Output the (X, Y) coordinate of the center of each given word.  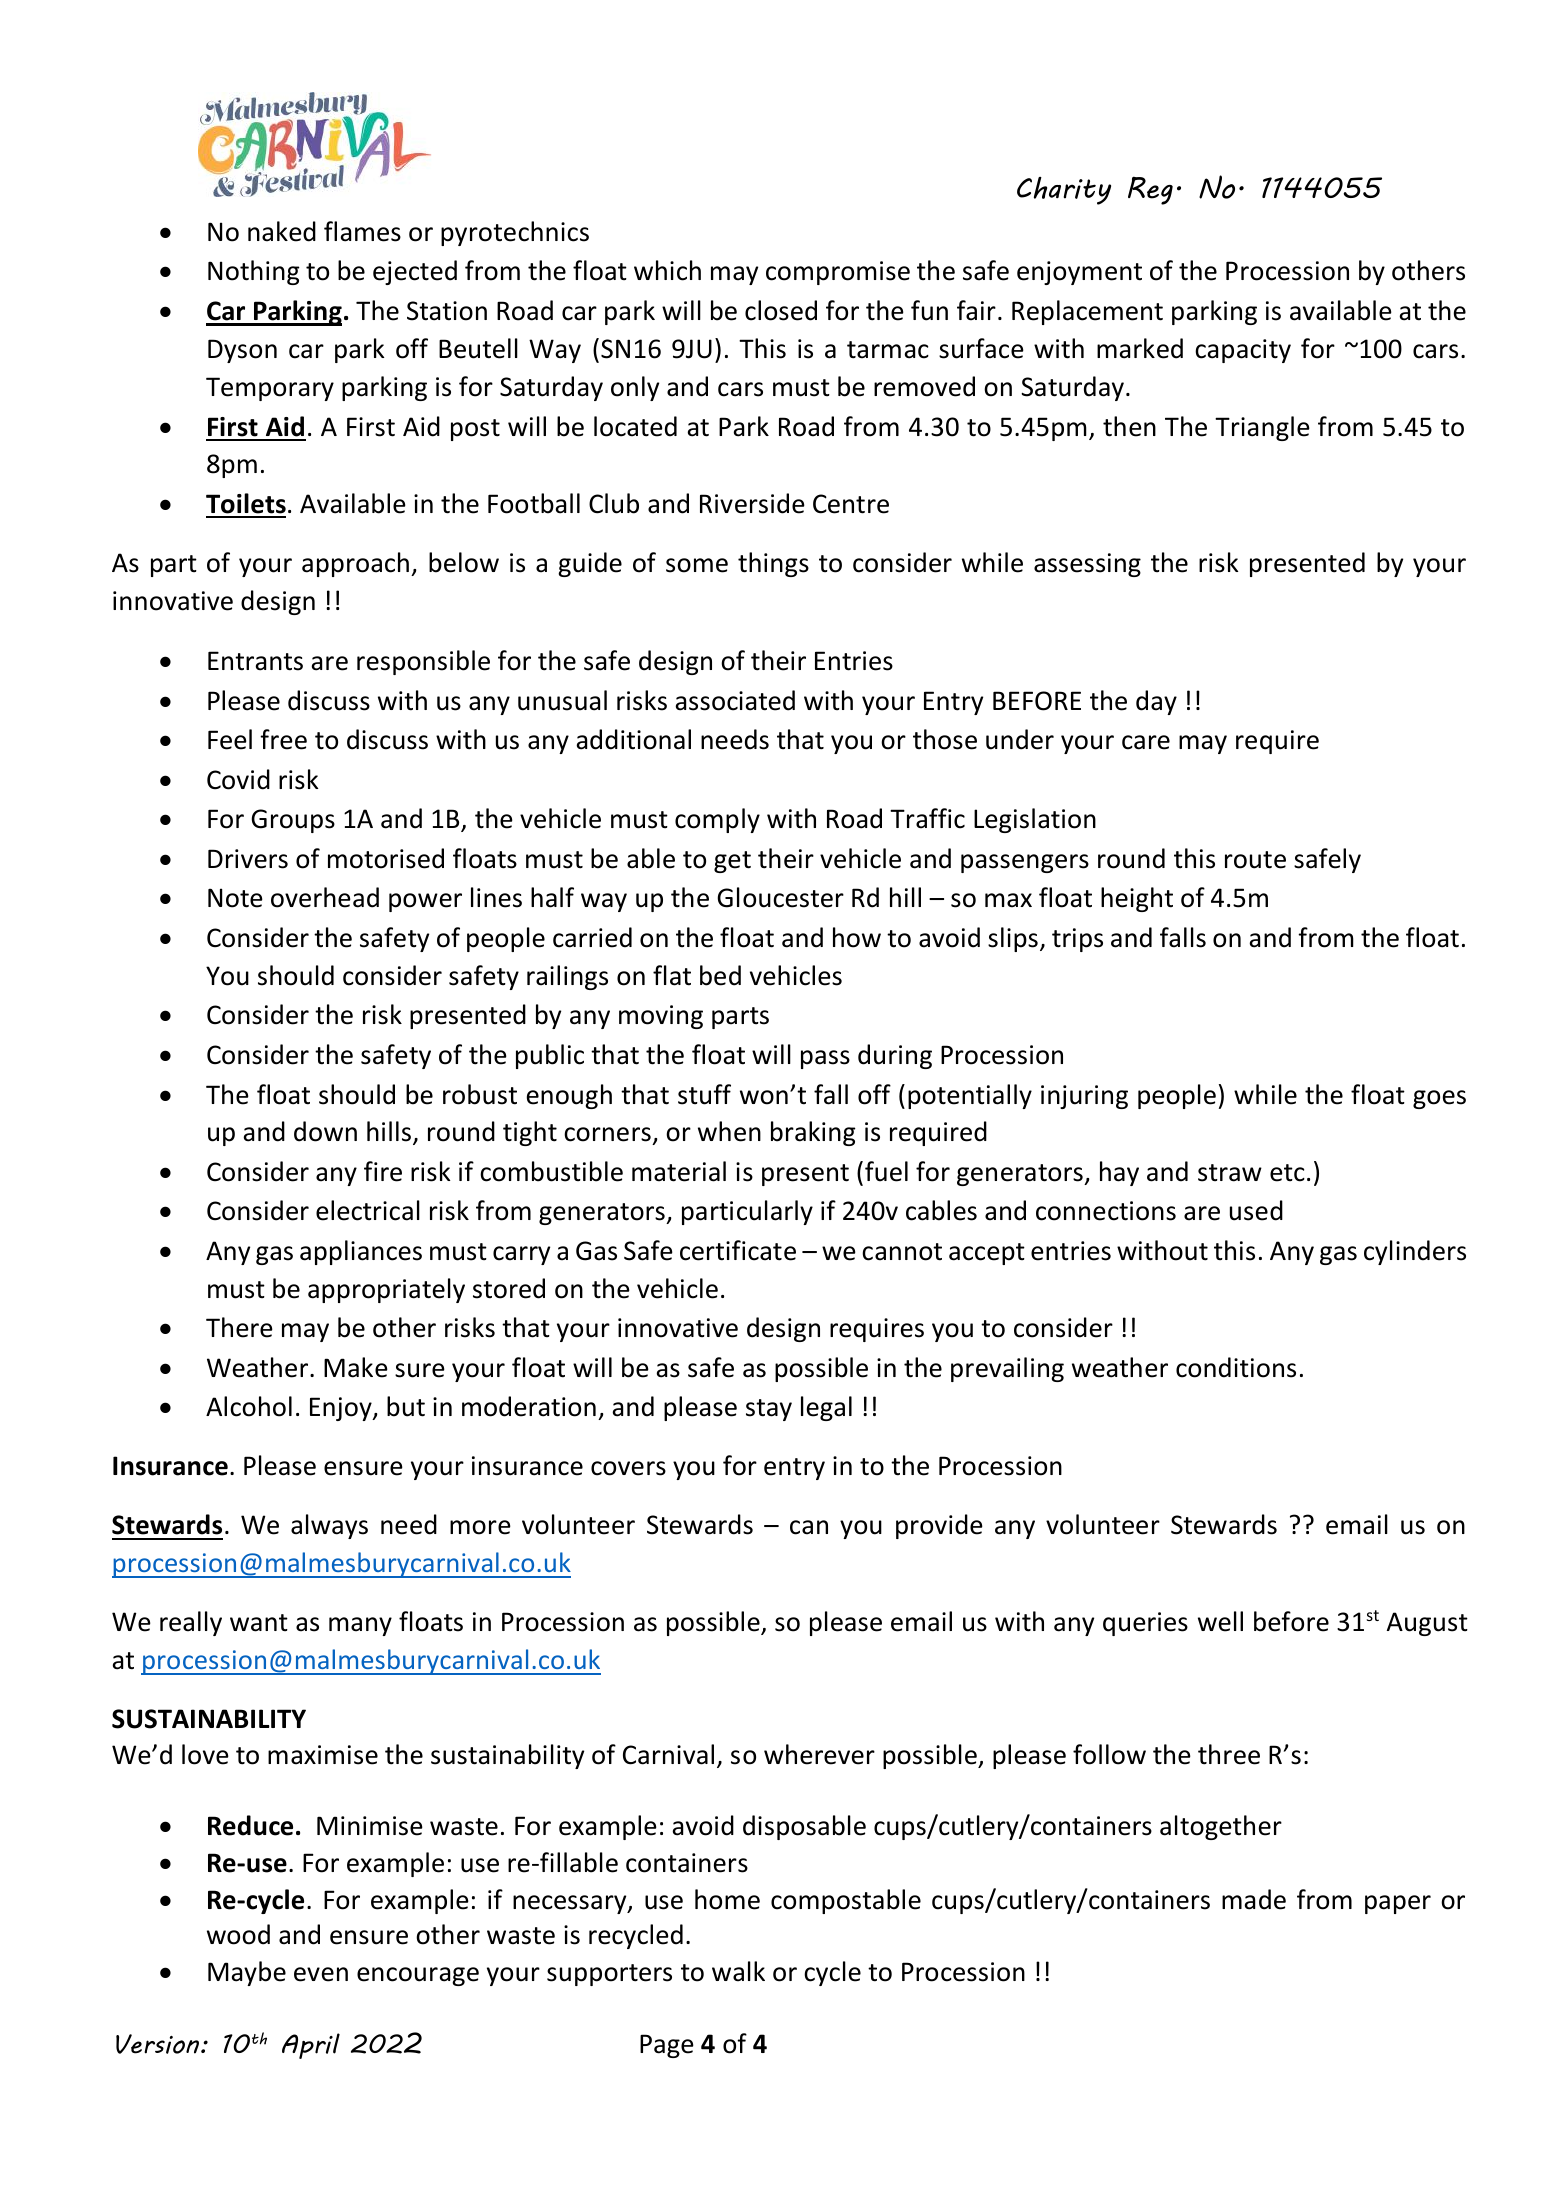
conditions (1236, 1367)
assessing (1087, 565)
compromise (838, 273)
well (1220, 1621)
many (360, 1626)
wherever (819, 1754)
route (1255, 860)
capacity (1243, 351)
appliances (361, 1252)
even (321, 1974)
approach (355, 564)
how (857, 937)
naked (282, 231)
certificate (738, 1250)
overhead (325, 897)
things (773, 564)
